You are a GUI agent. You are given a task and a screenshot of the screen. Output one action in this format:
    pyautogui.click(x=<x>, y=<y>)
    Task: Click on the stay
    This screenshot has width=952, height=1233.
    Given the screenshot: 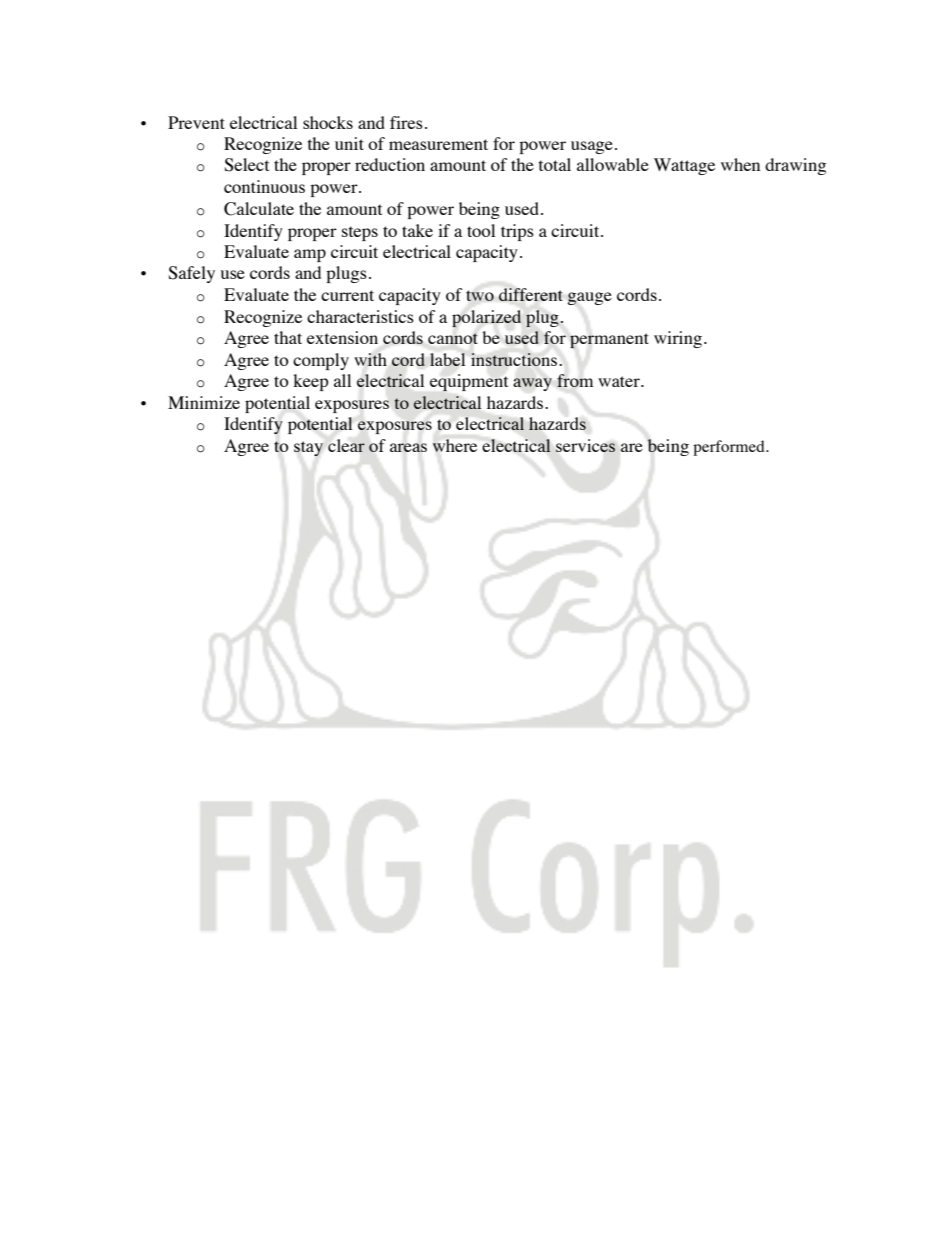 What is the action you would take?
    pyautogui.click(x=308, y=448)
